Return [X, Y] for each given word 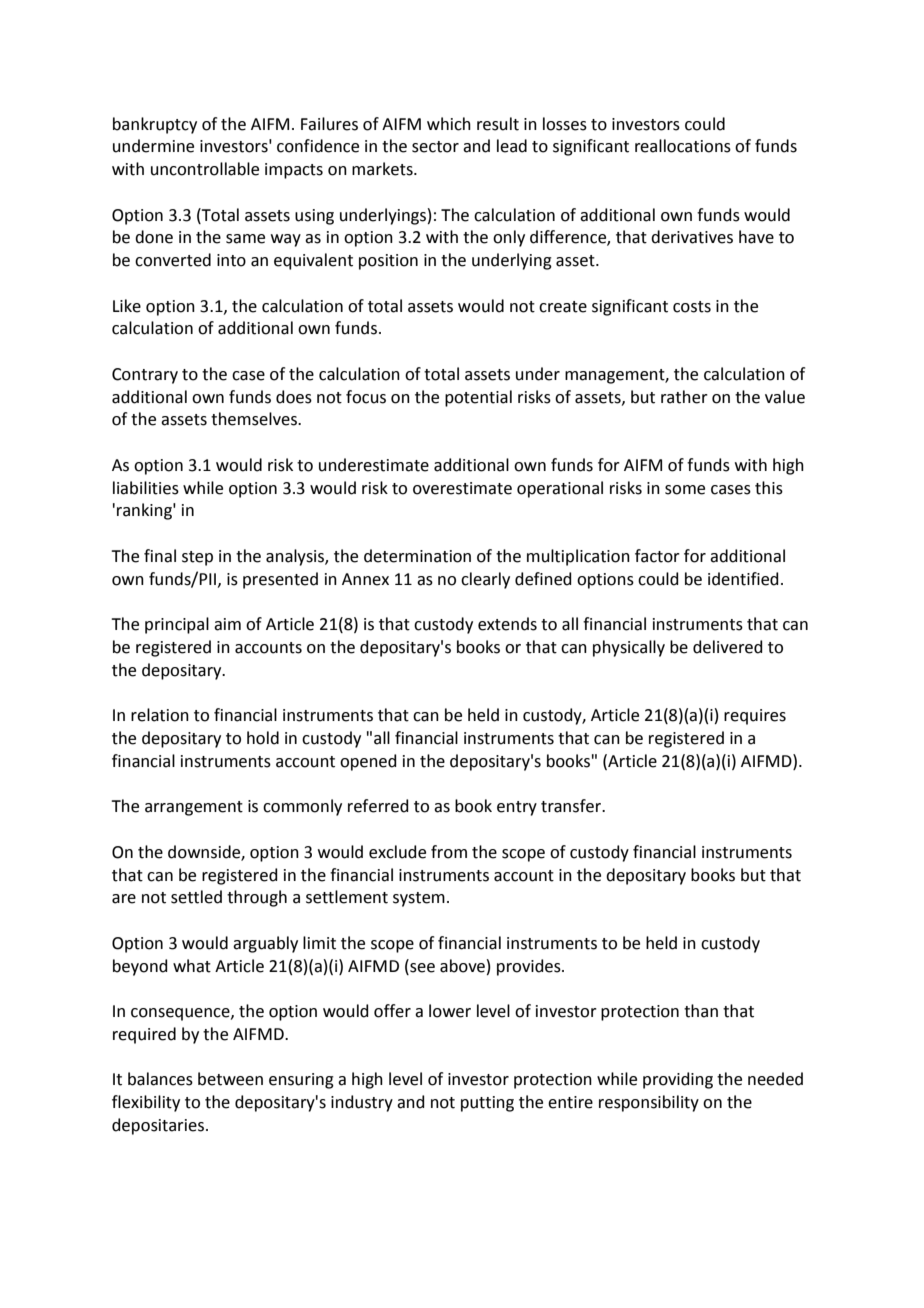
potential [478, 398]
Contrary [145, 376]
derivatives [692, 237]
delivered [728, 647]
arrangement [194, 808]
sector [435, 147]
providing [678, 1080]
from [449, 852]
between [230, 1079]
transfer [572, 806]
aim [227, 624]
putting [487, 1104]
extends [507, 624]
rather [684, 397]
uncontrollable [205, 169]
